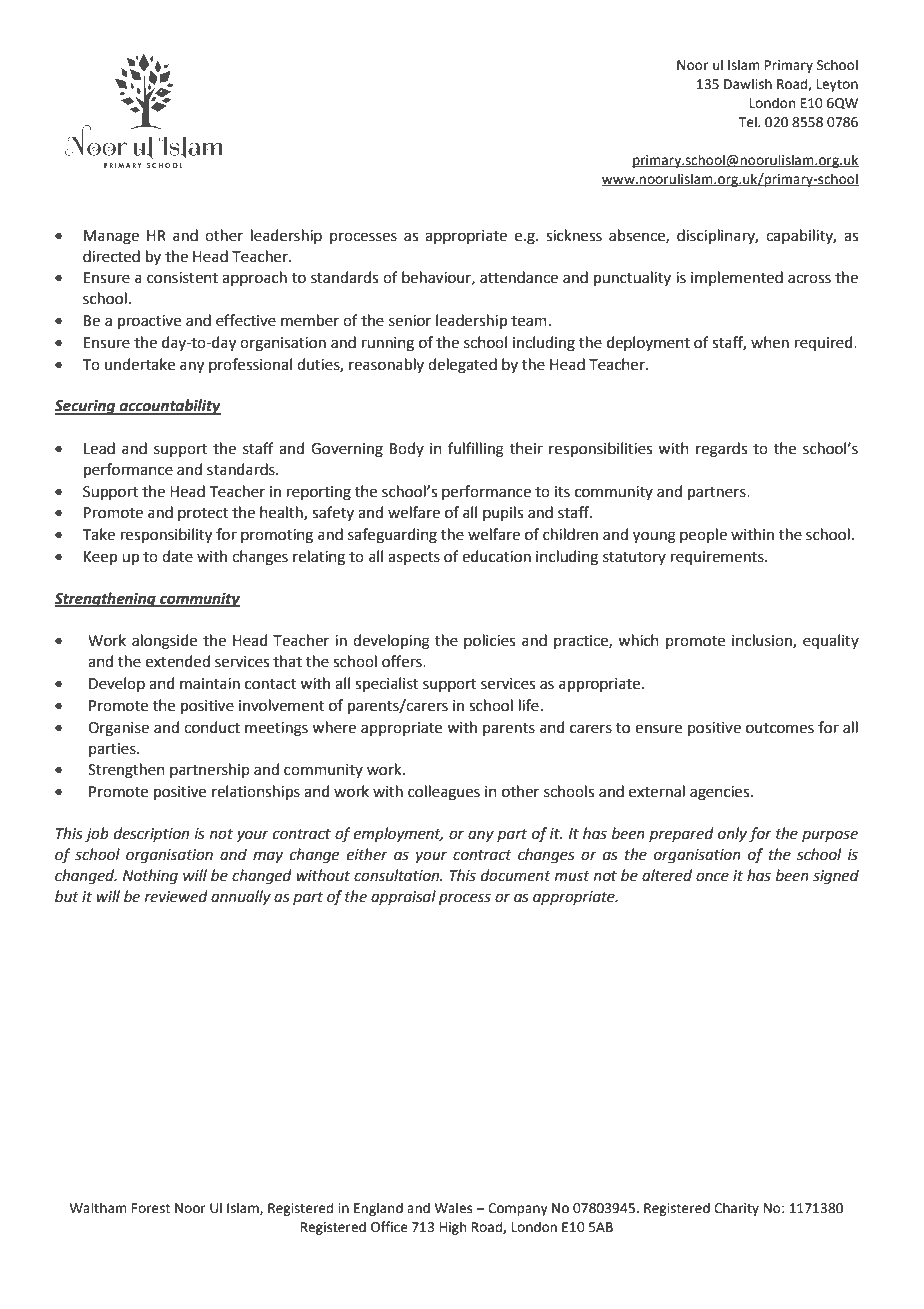 The width and height of the image is (924, 1309). I want to click on Manage, so click(111, 237).
